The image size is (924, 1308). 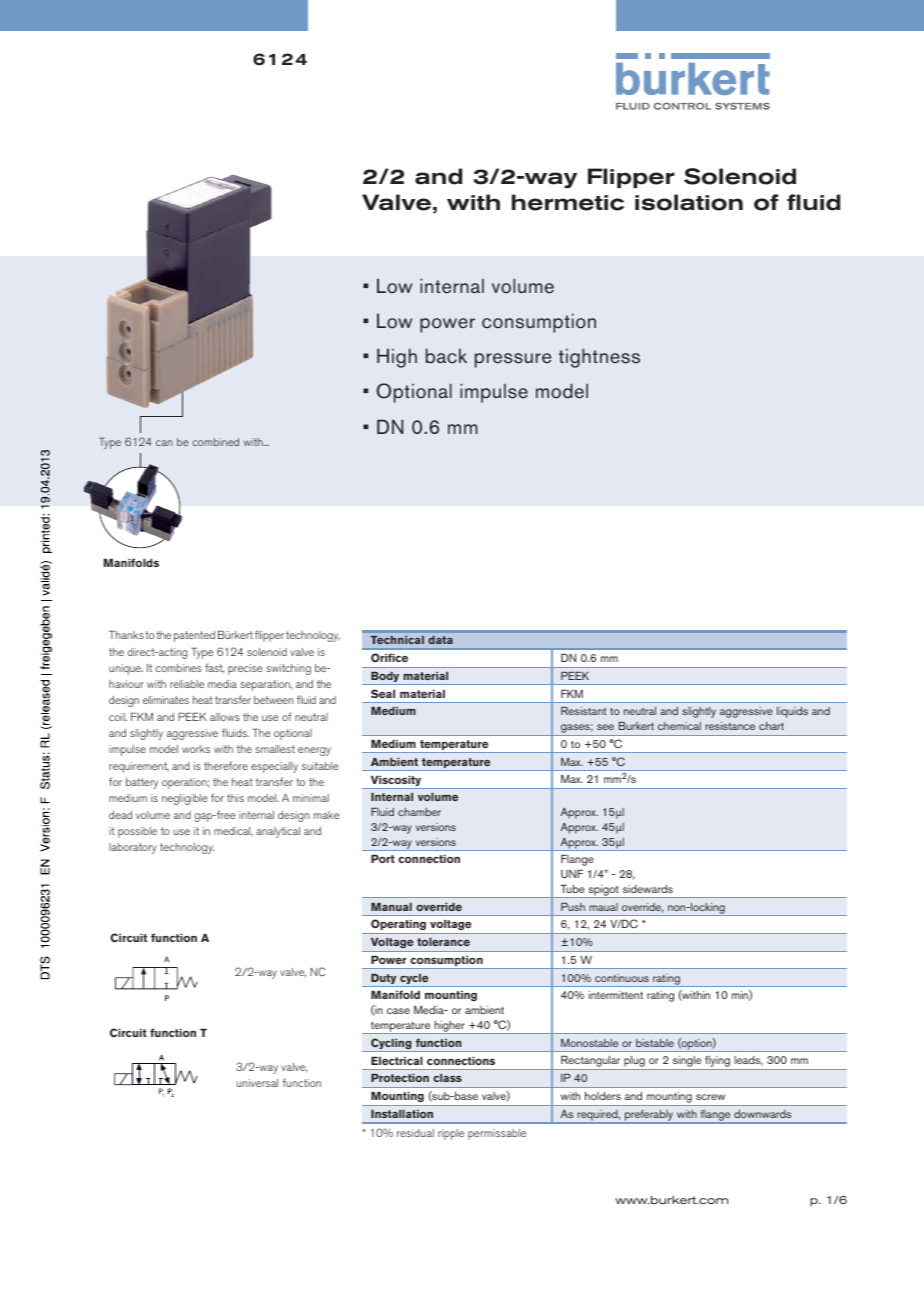 I want to click on Body, so click(x=385, y=678).
